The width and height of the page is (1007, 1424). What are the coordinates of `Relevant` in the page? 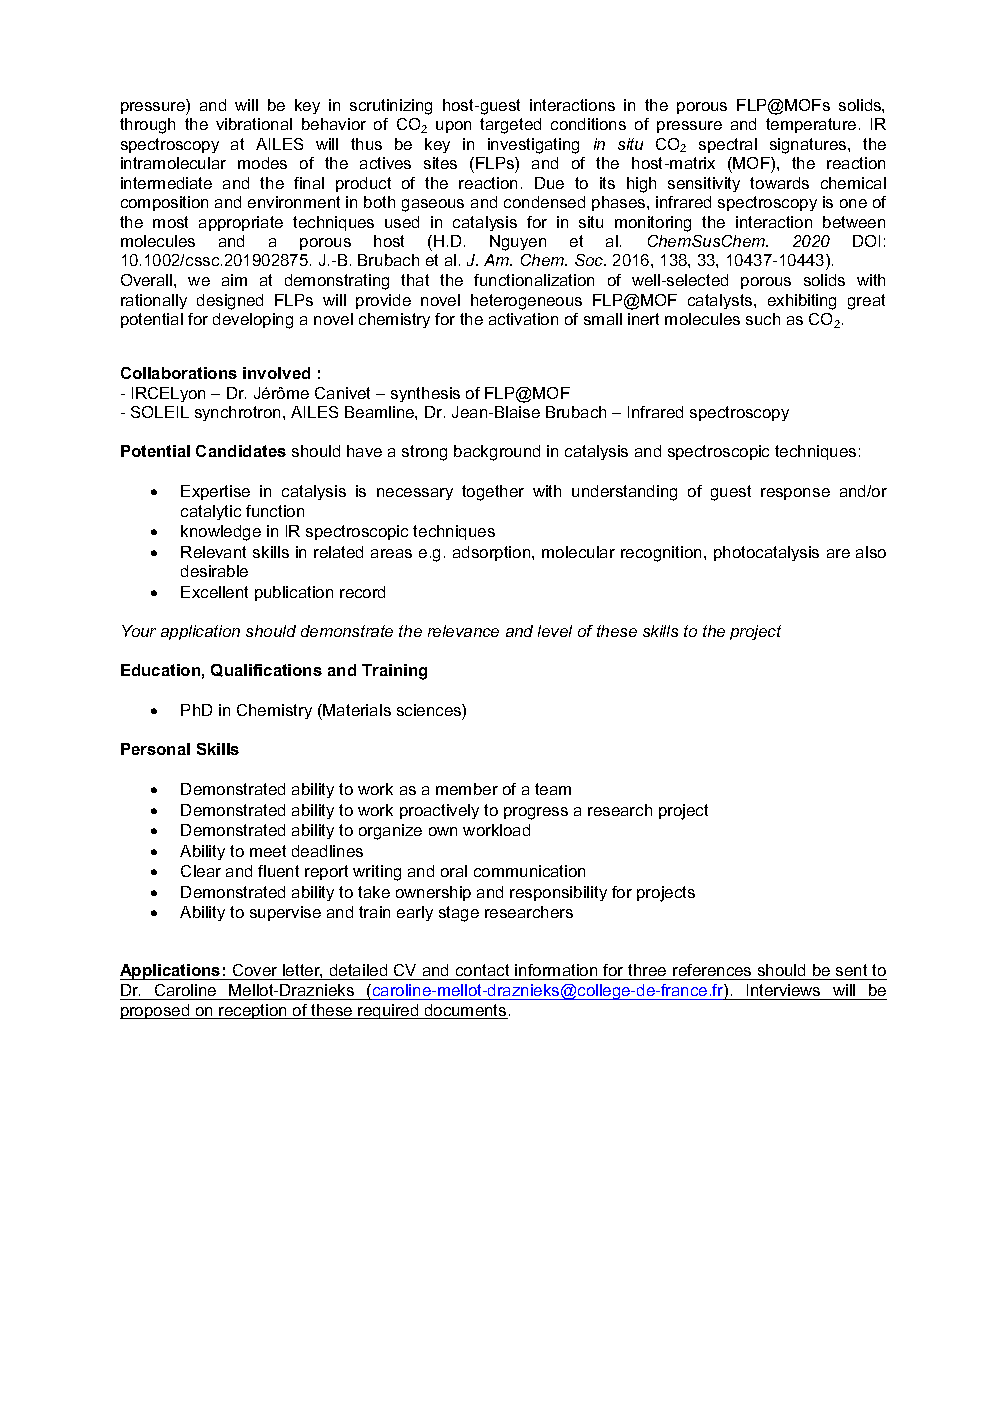 It's located at (213, 552).
